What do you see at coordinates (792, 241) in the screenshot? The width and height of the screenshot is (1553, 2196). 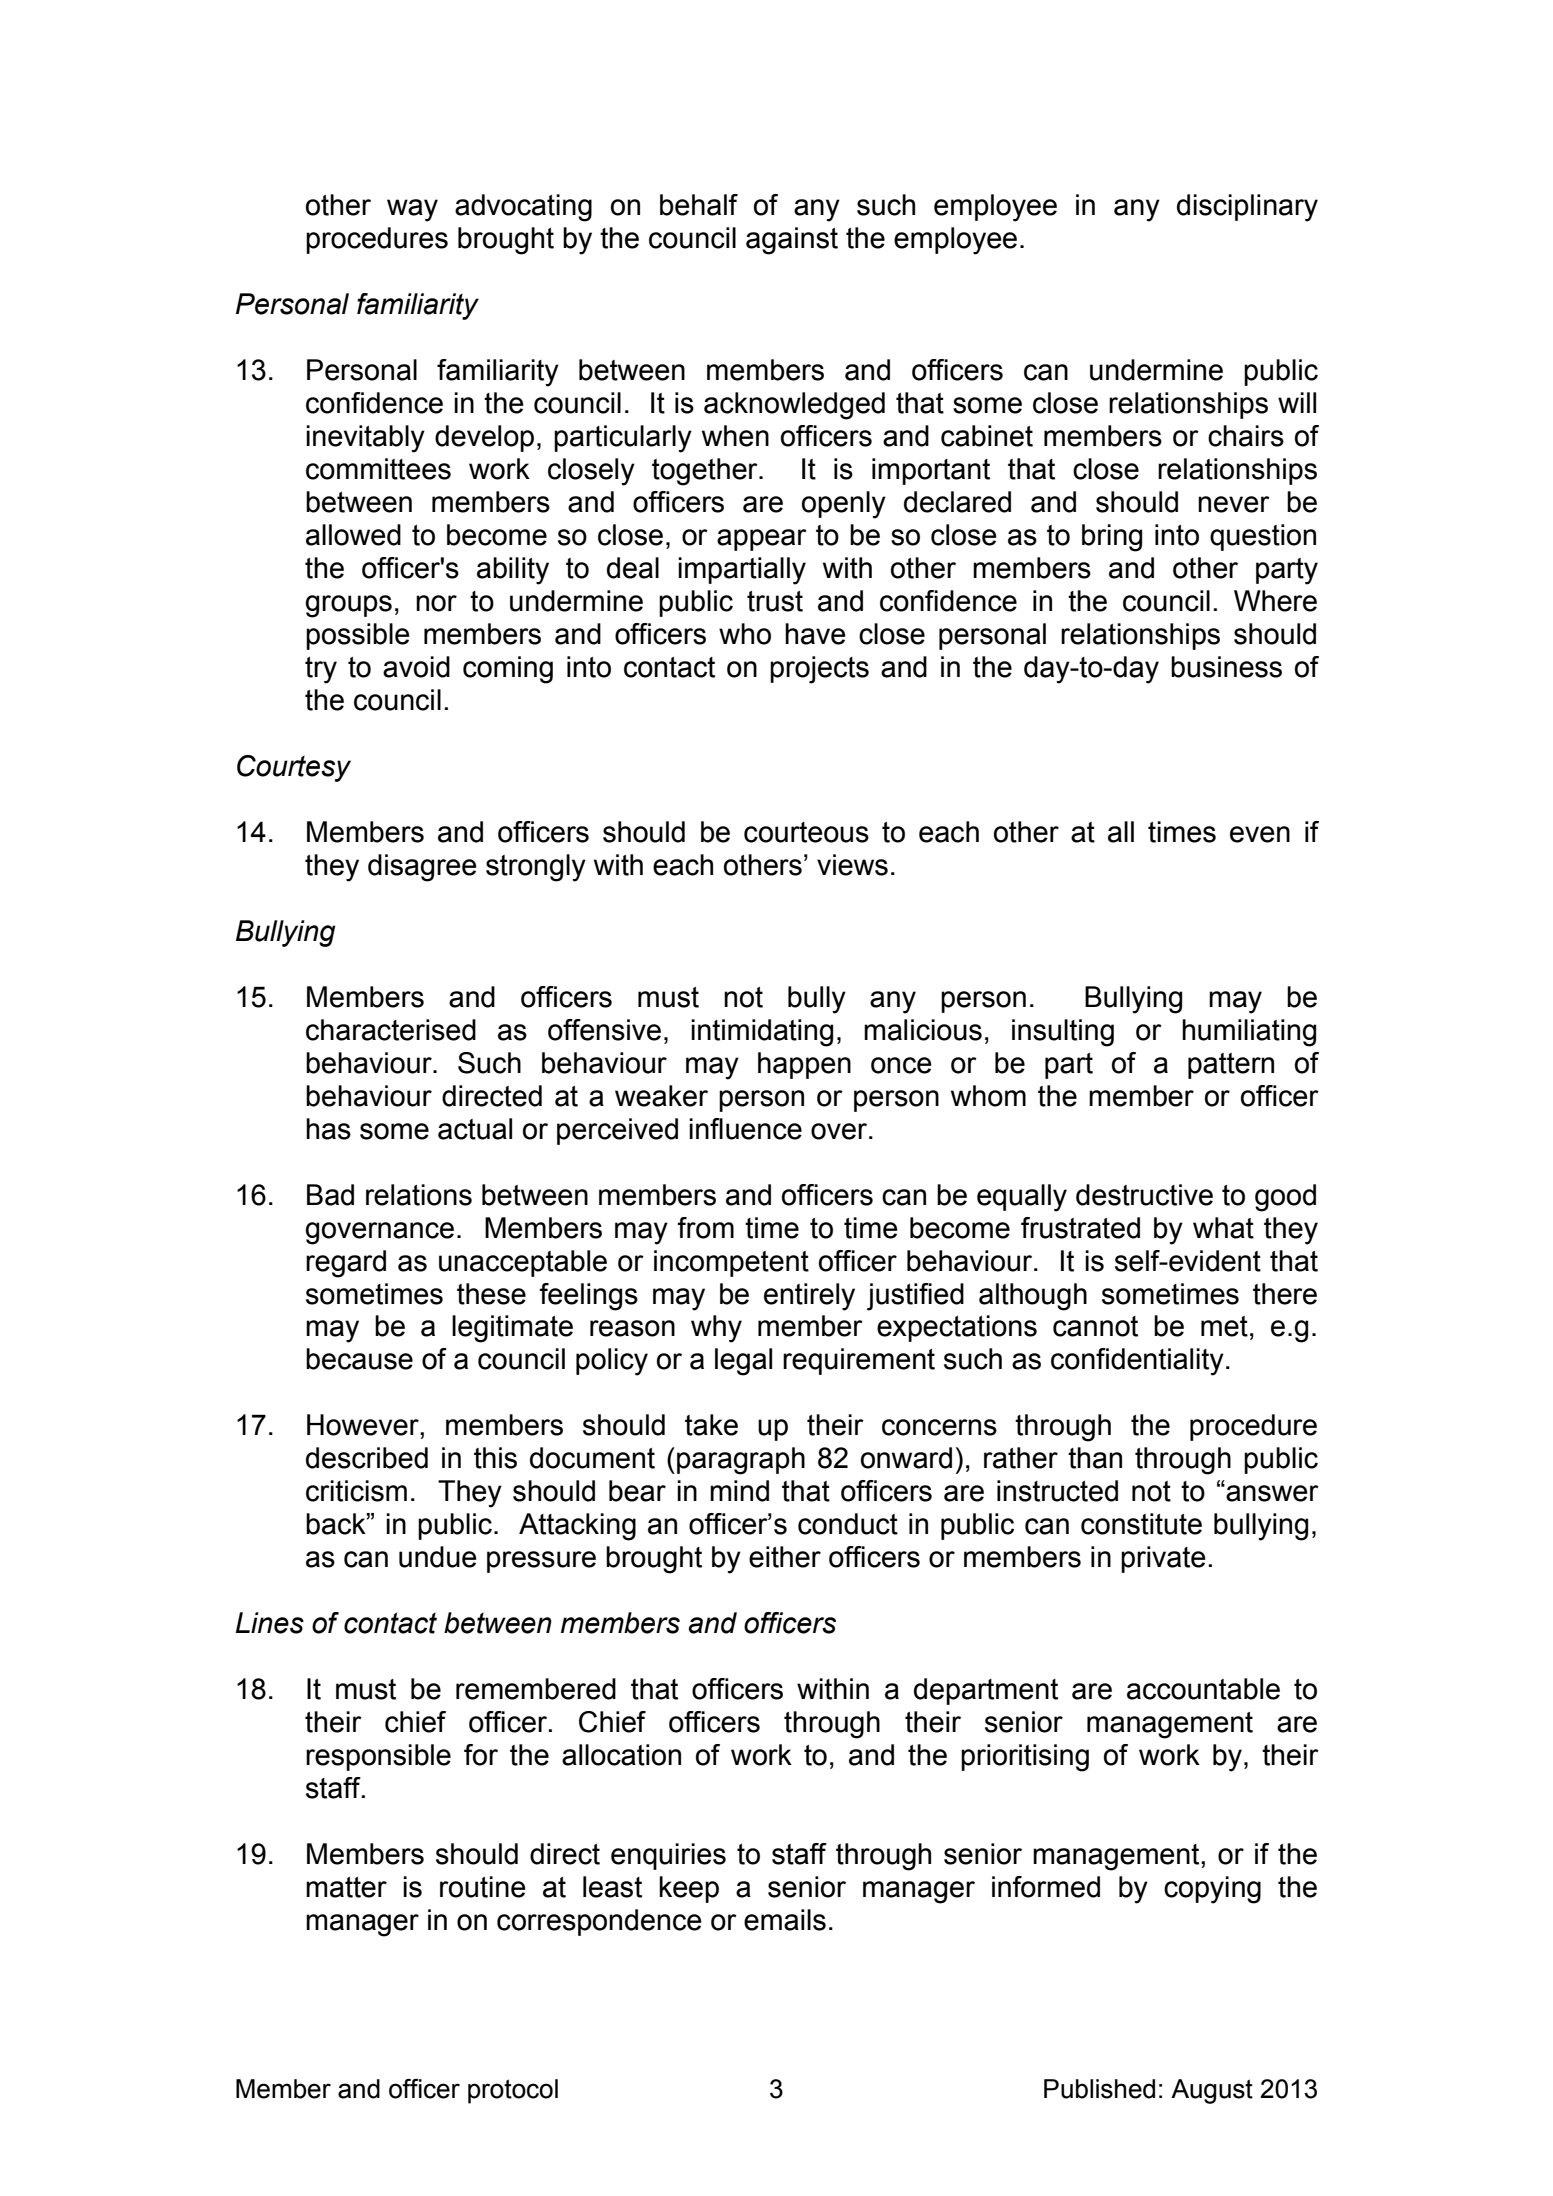 I see `against` at bounding box center [792, 241].
